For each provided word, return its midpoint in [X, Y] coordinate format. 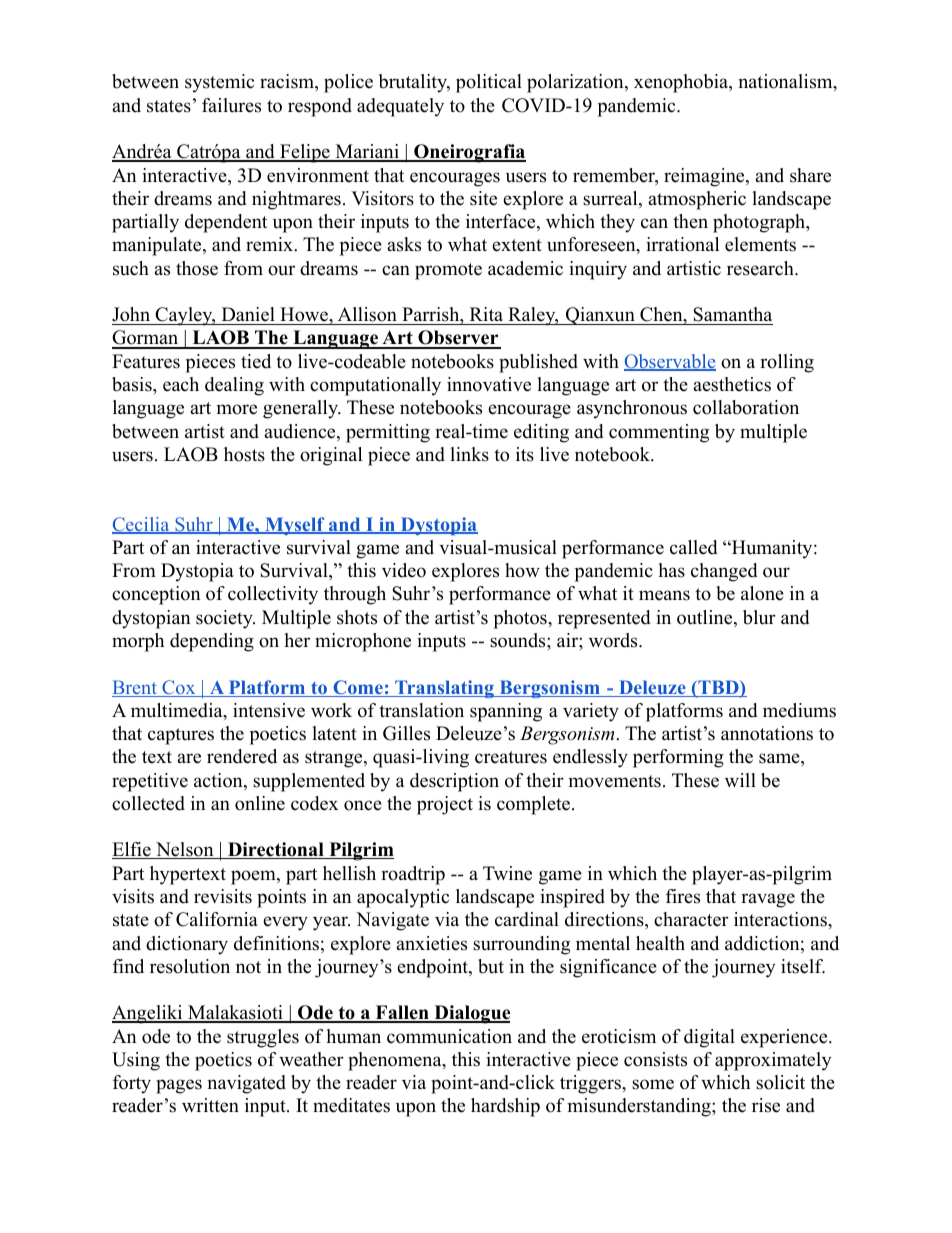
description [454, 782]
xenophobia [682, 83]
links [469, 454]
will [740, 780]
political [489, 83]
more [237, 409]
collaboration [746, 407]
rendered [242, 756]
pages [179, 1086]
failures [231, 105]
